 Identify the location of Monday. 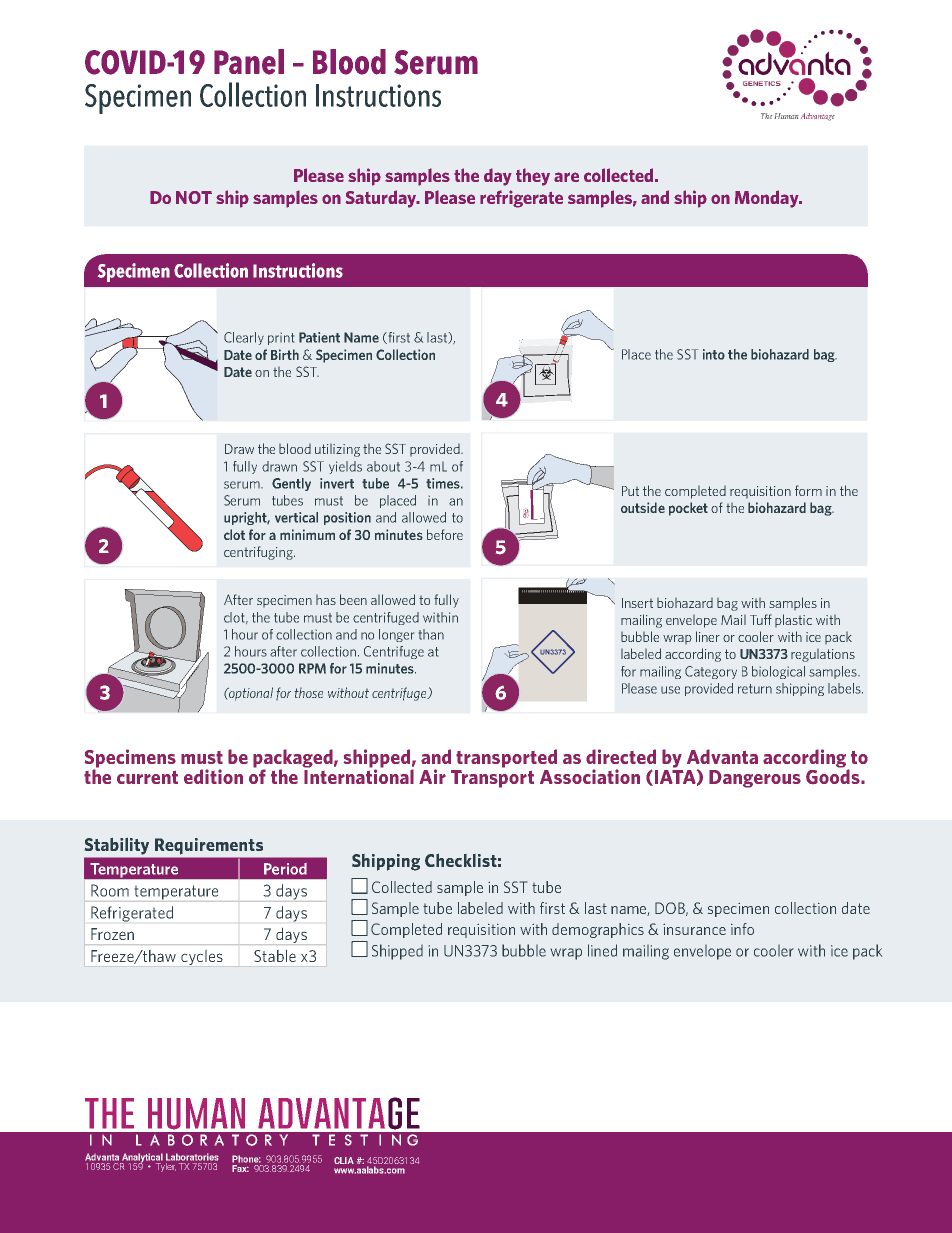
(768, 199).
